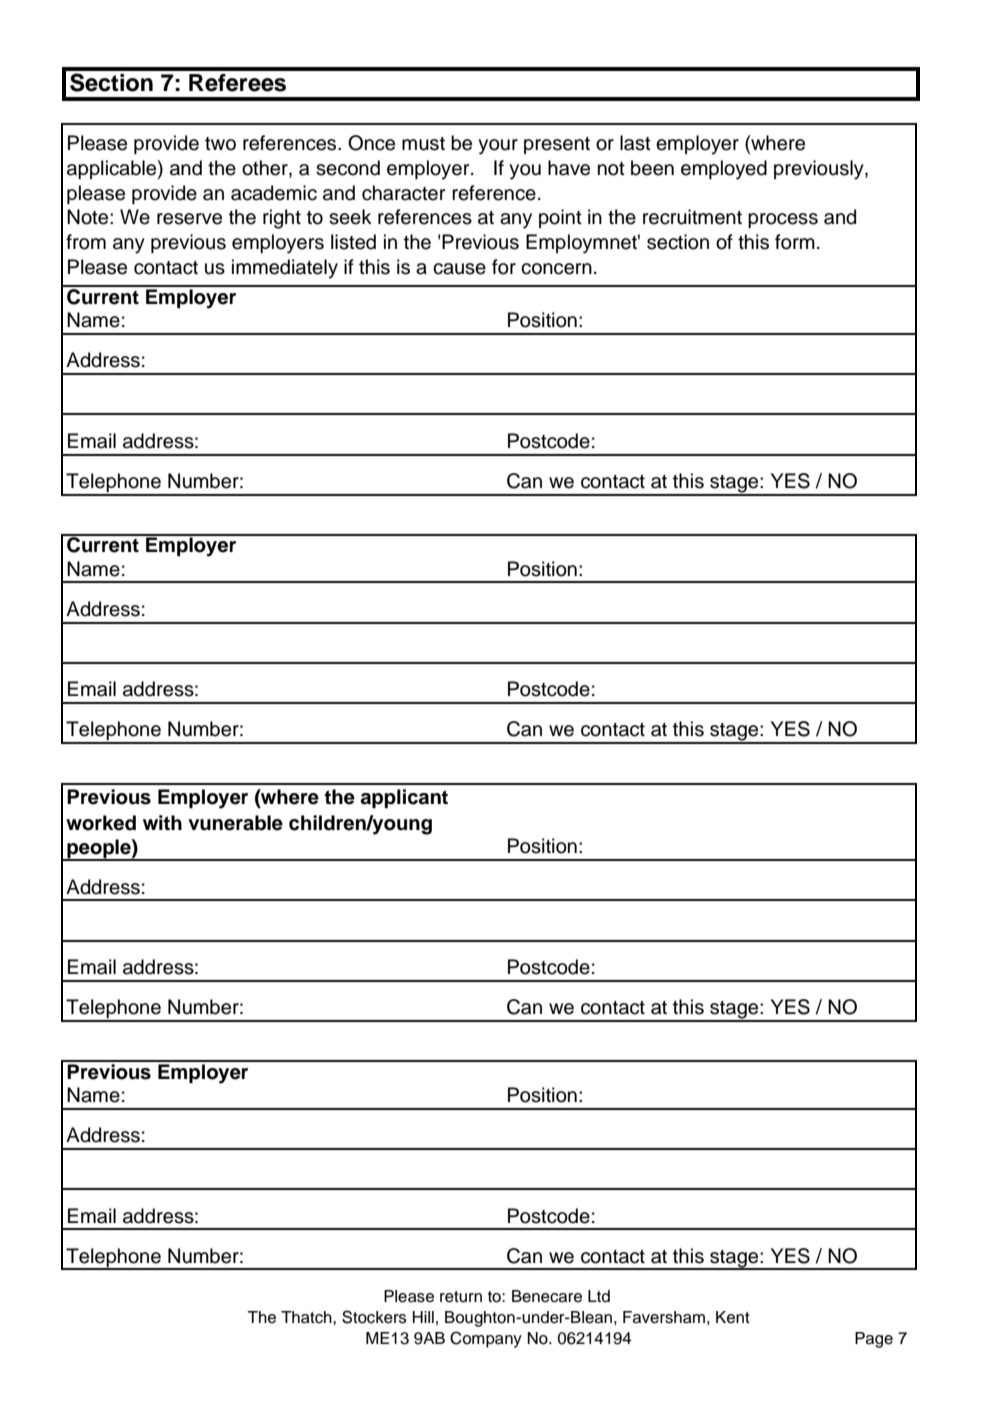  Describe the element at coordinates (733, 1317) in the image. I see `Kent` at that location.
